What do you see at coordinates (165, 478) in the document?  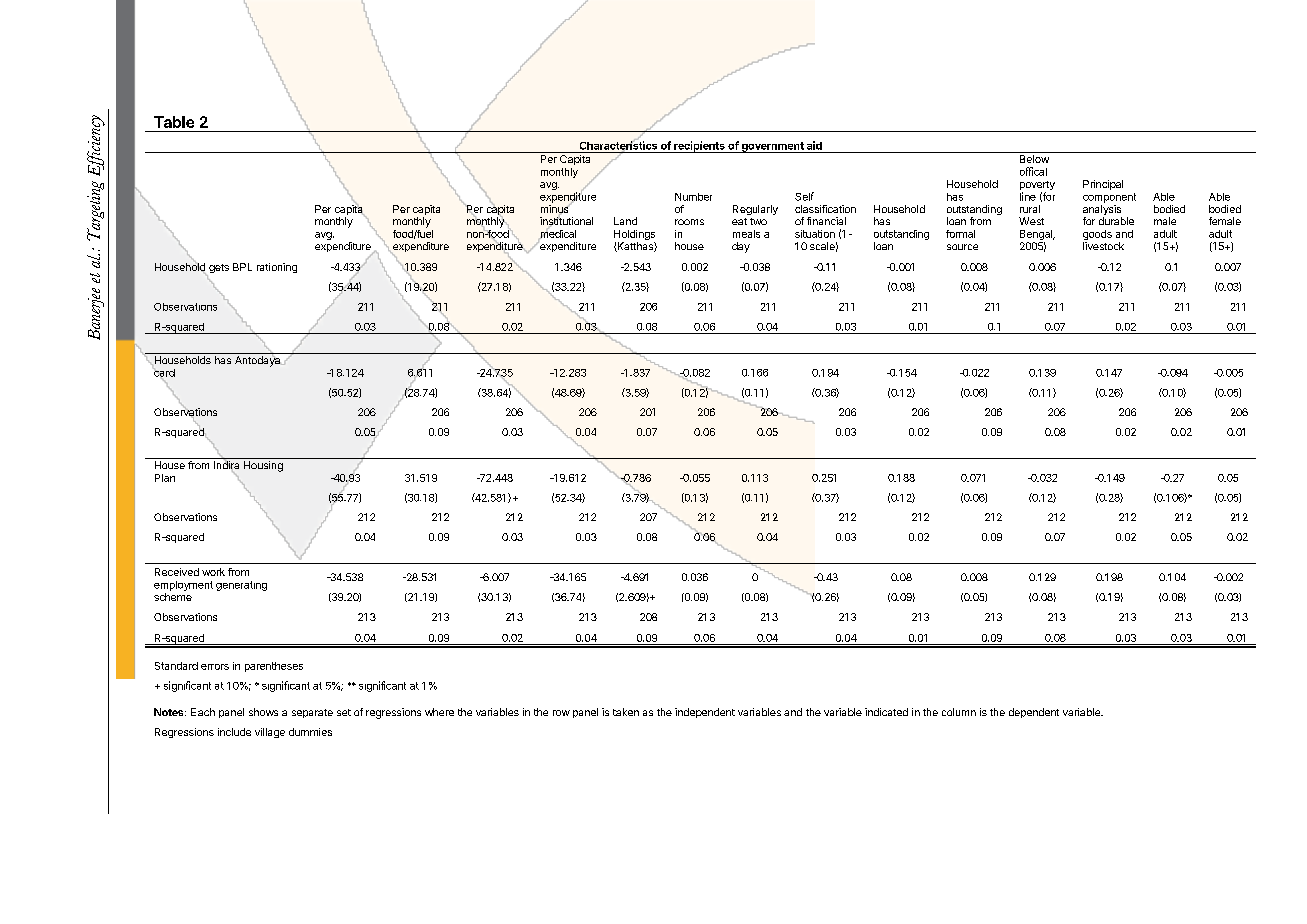 I see `Plan` at bounding box center [165, 478].
